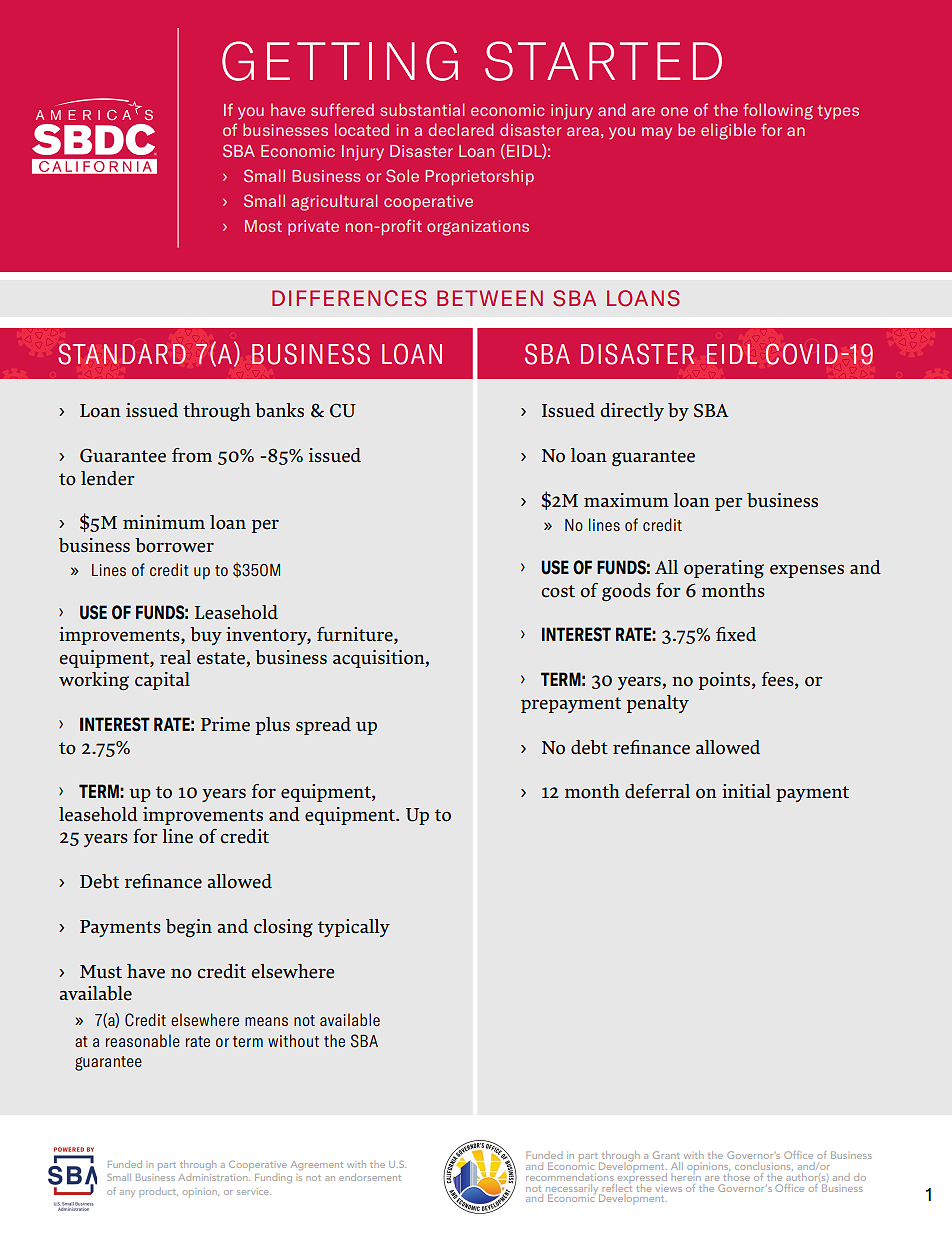 This image has height=1233, width=952. Describe the element at coordinates (632, 412) in the image. I see `directly` at that location.
